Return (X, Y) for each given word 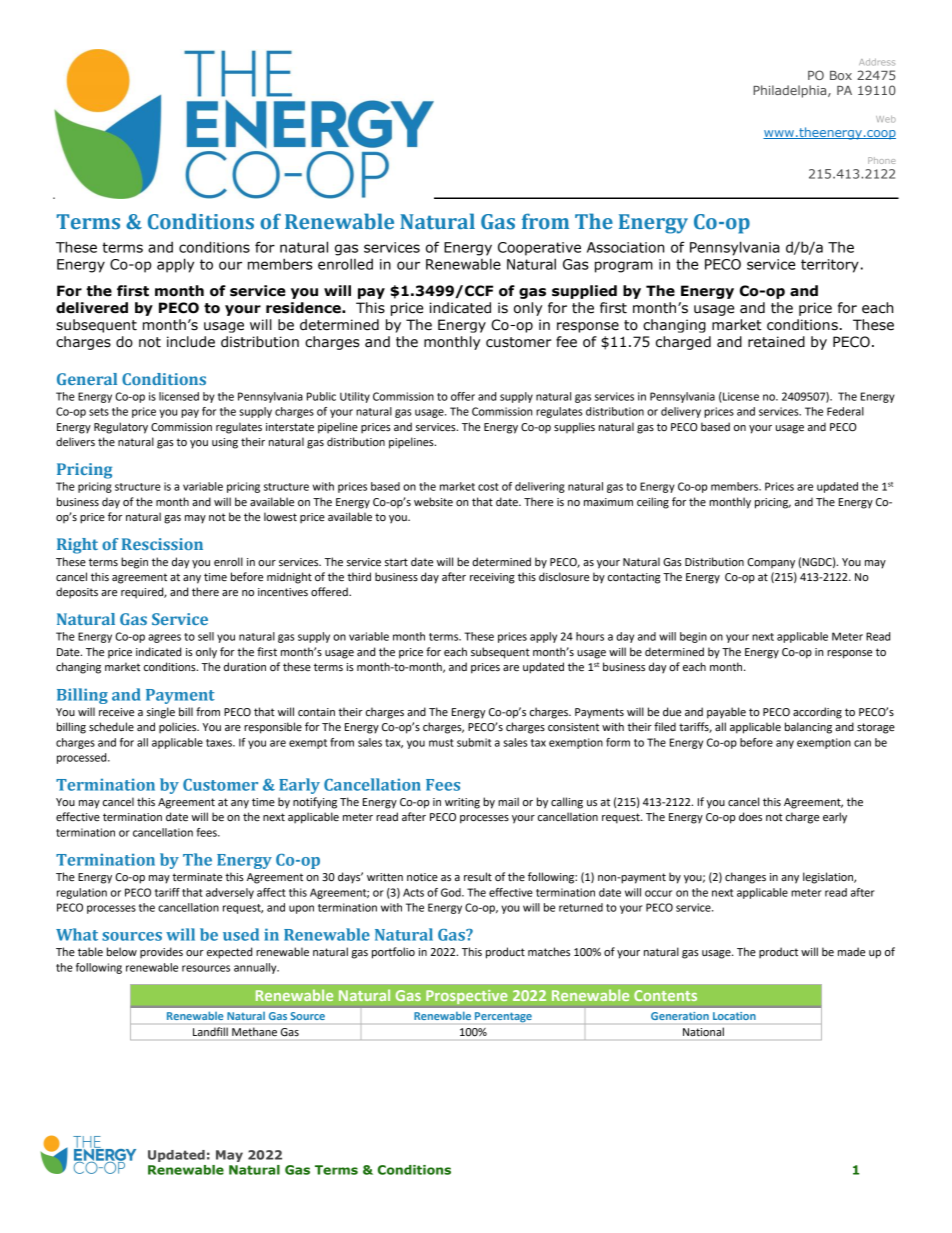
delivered (92, 308)
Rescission (162, 544)
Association (625, 247)
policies (179, 728)
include (191, 342)
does (750, 816)
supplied (584, 292)
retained (776, 342)
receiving (492, 578)
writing (462, 803)
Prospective (467, 997)
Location (734, 1016)
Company (771, 563)
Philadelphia (791, 91)
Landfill (210, 1031)
